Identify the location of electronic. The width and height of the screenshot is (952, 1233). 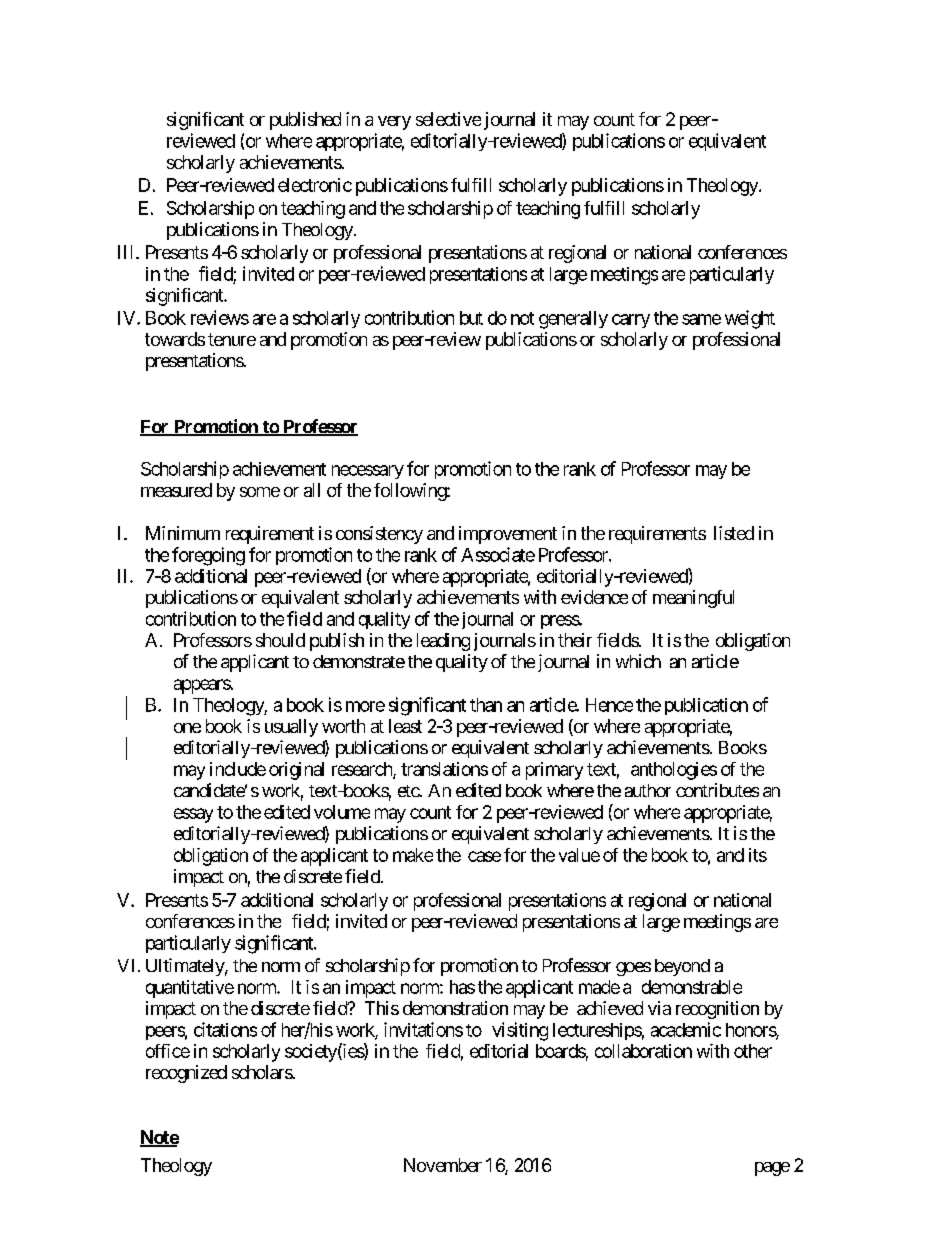
(315, 185).
